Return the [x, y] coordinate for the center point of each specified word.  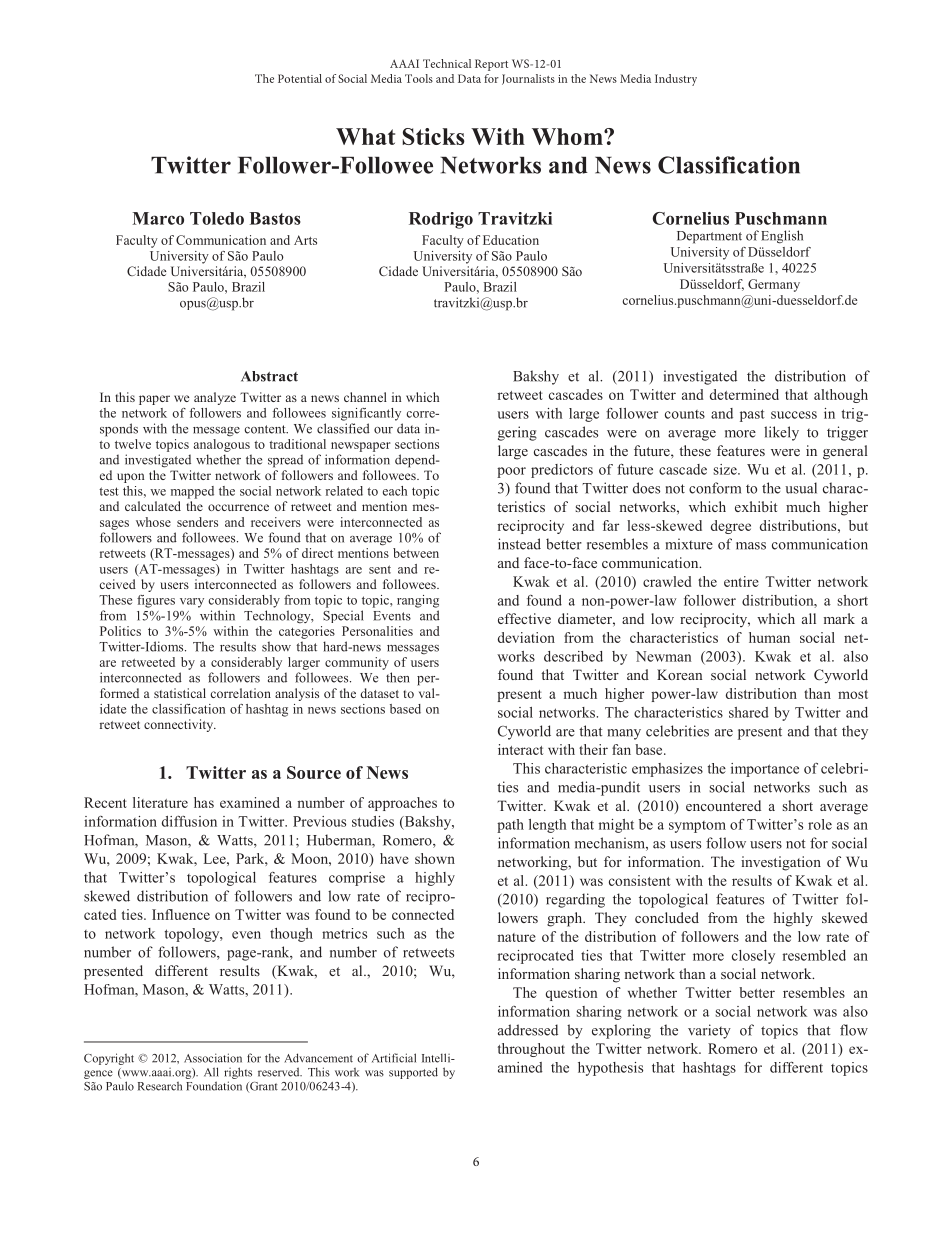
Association [213, 1058]
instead [519, 544]
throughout [531, 1050]
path [510, 826]
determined [744, 394]
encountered [723, 805]
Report [491, 65]
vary [192, 603]
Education [511, 240]
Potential [300, 78]
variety [709, 1031]
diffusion [189, 821]
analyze [215, 398]
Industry [676, 80]
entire [741, 581]
